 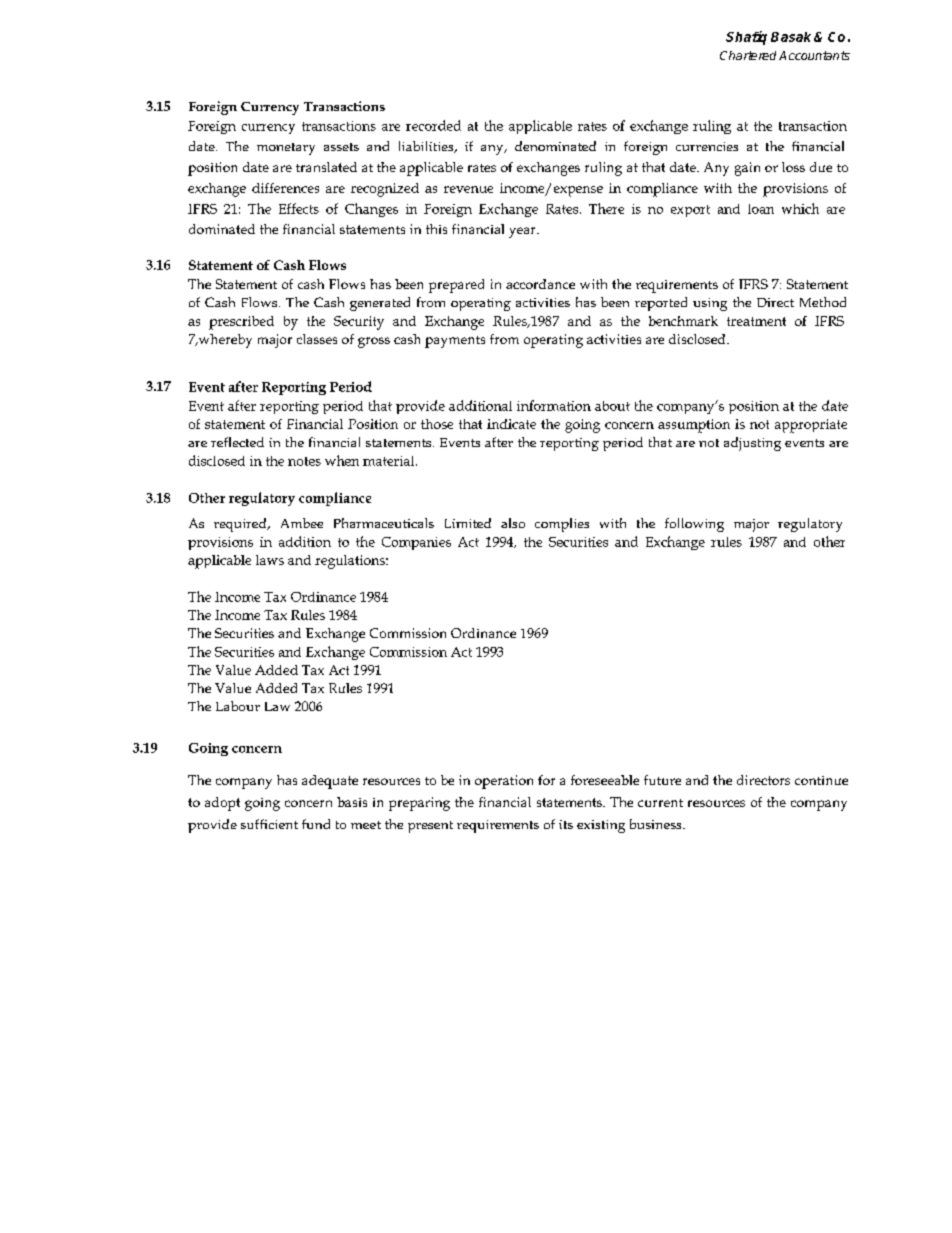 I want to click on accordance, so click(x=540, y=284).
